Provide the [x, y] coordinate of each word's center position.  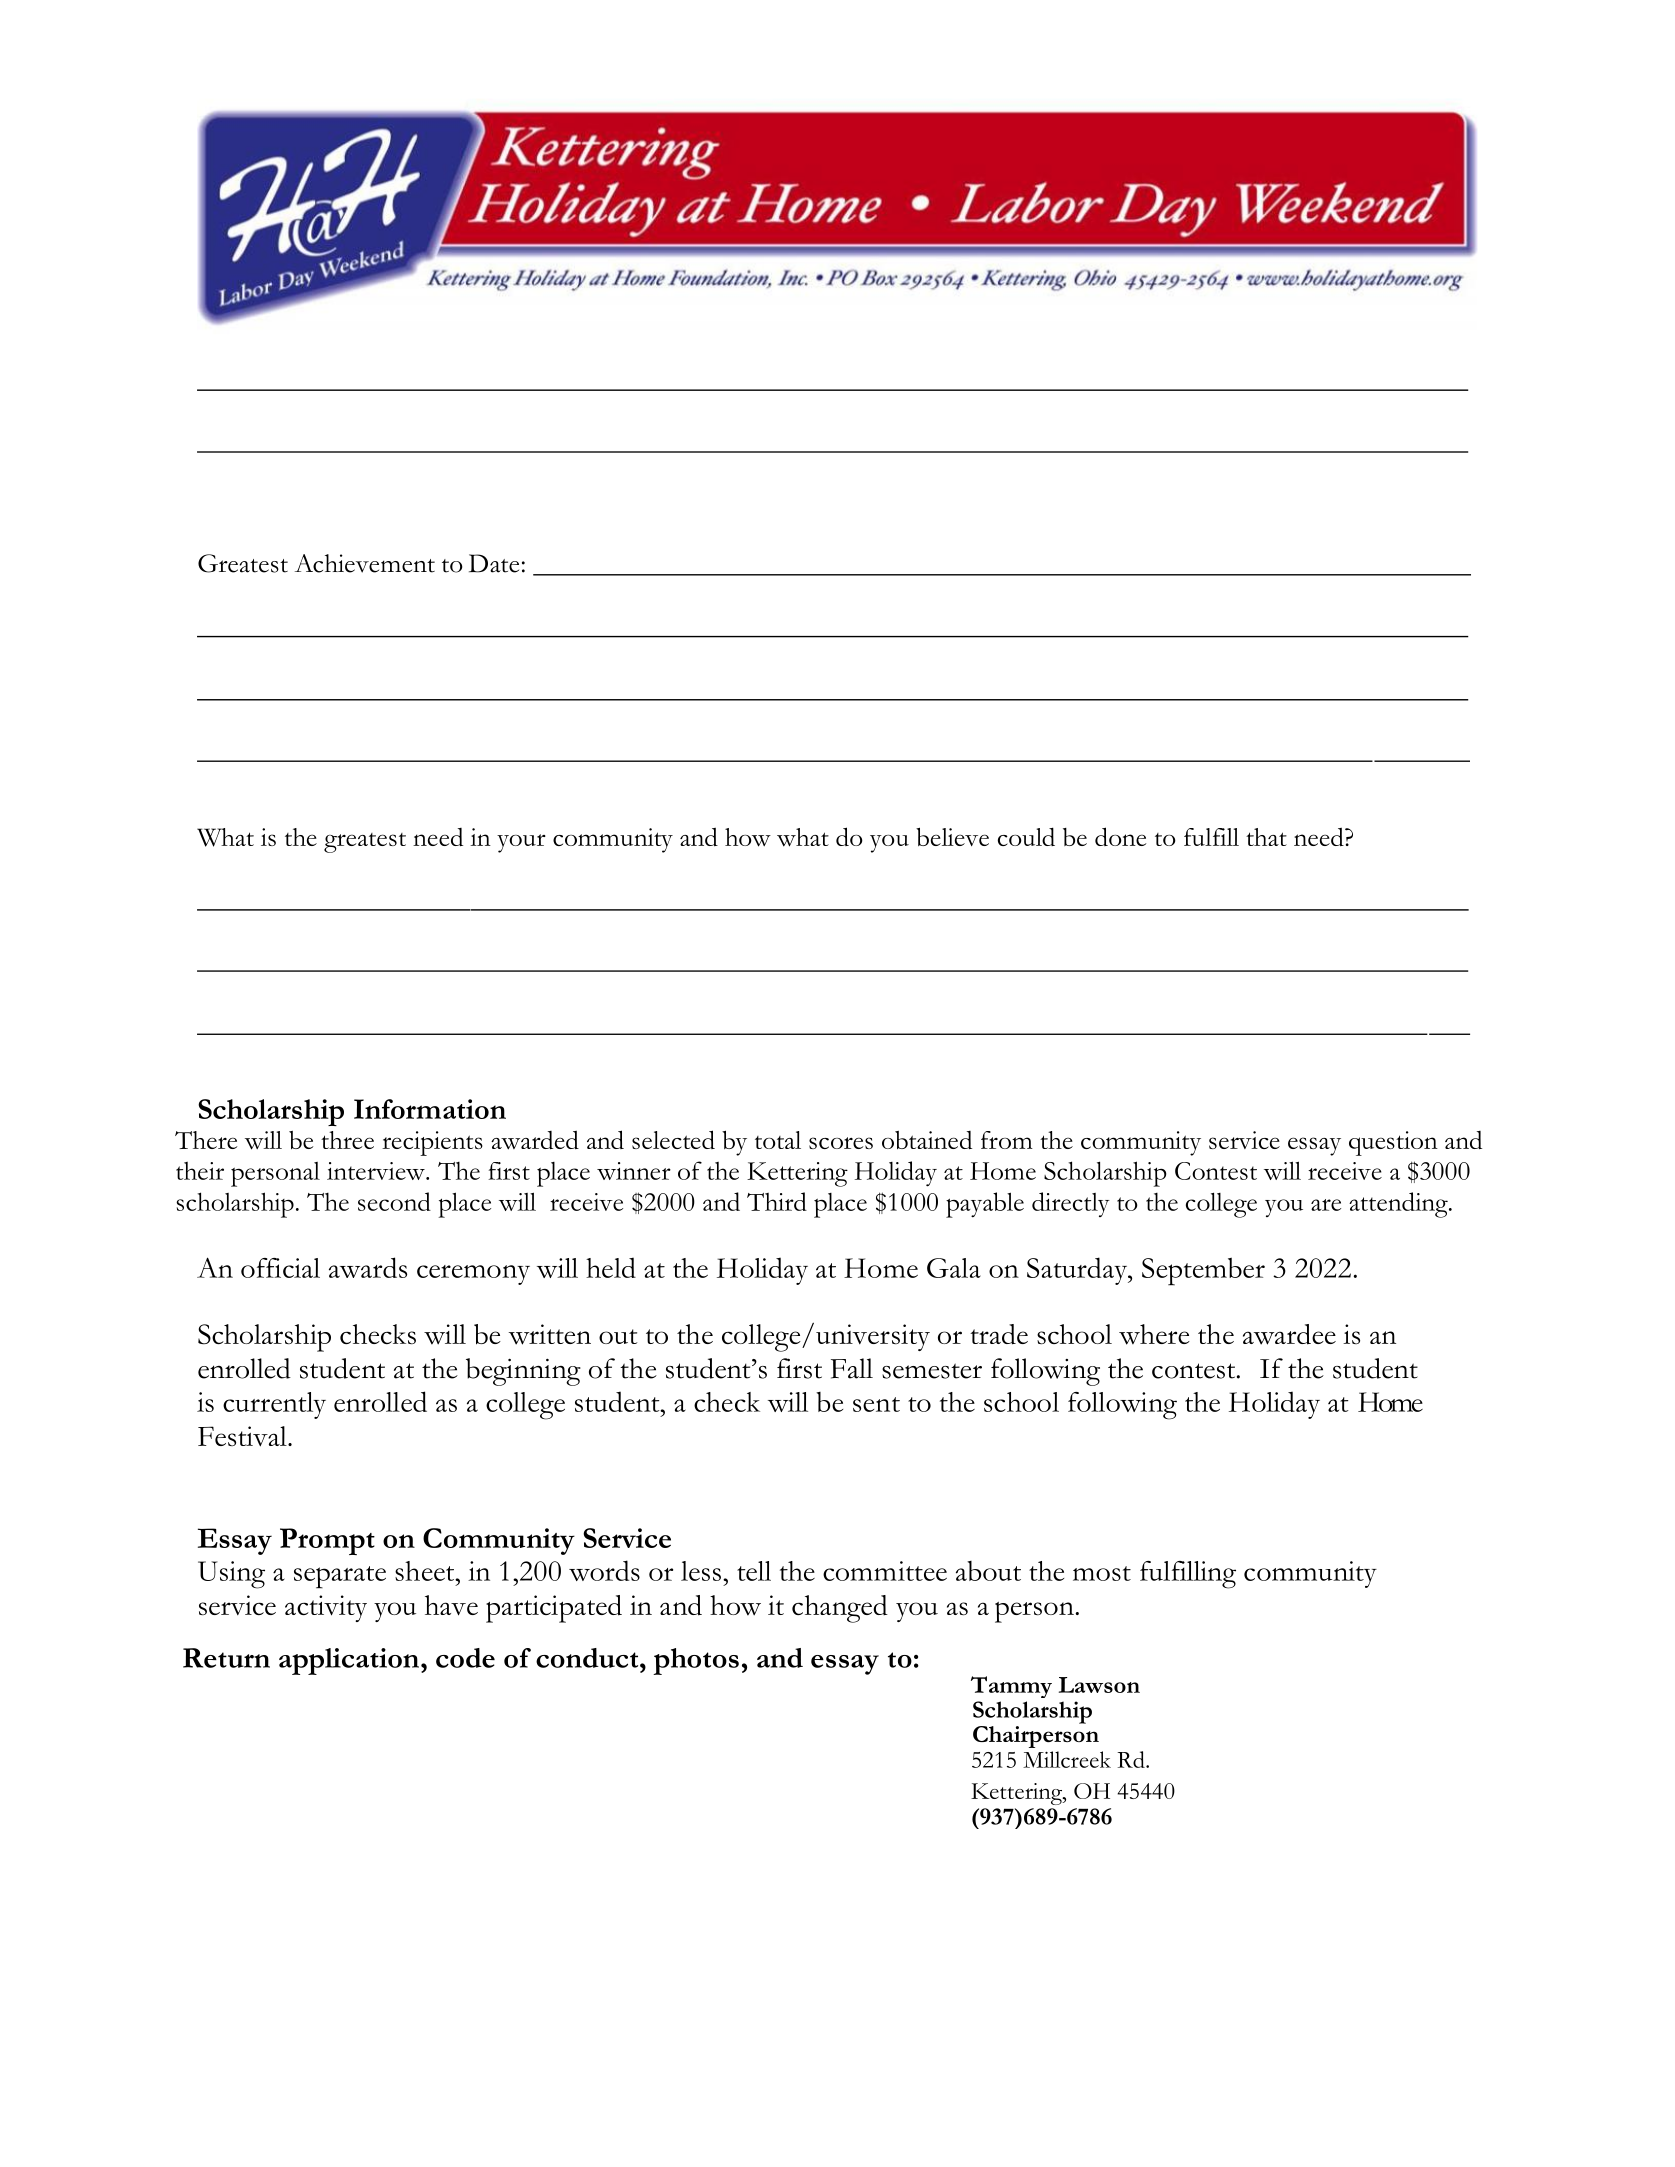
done [1120, 836]
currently [274, 1405]
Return [226, 1658]
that [1266, 837]
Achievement [365, 563]
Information [430, 1109]
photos [696, 1661]
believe [952, 836]
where [1154, 1334]
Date [494, 563]
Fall [852, 1368]
